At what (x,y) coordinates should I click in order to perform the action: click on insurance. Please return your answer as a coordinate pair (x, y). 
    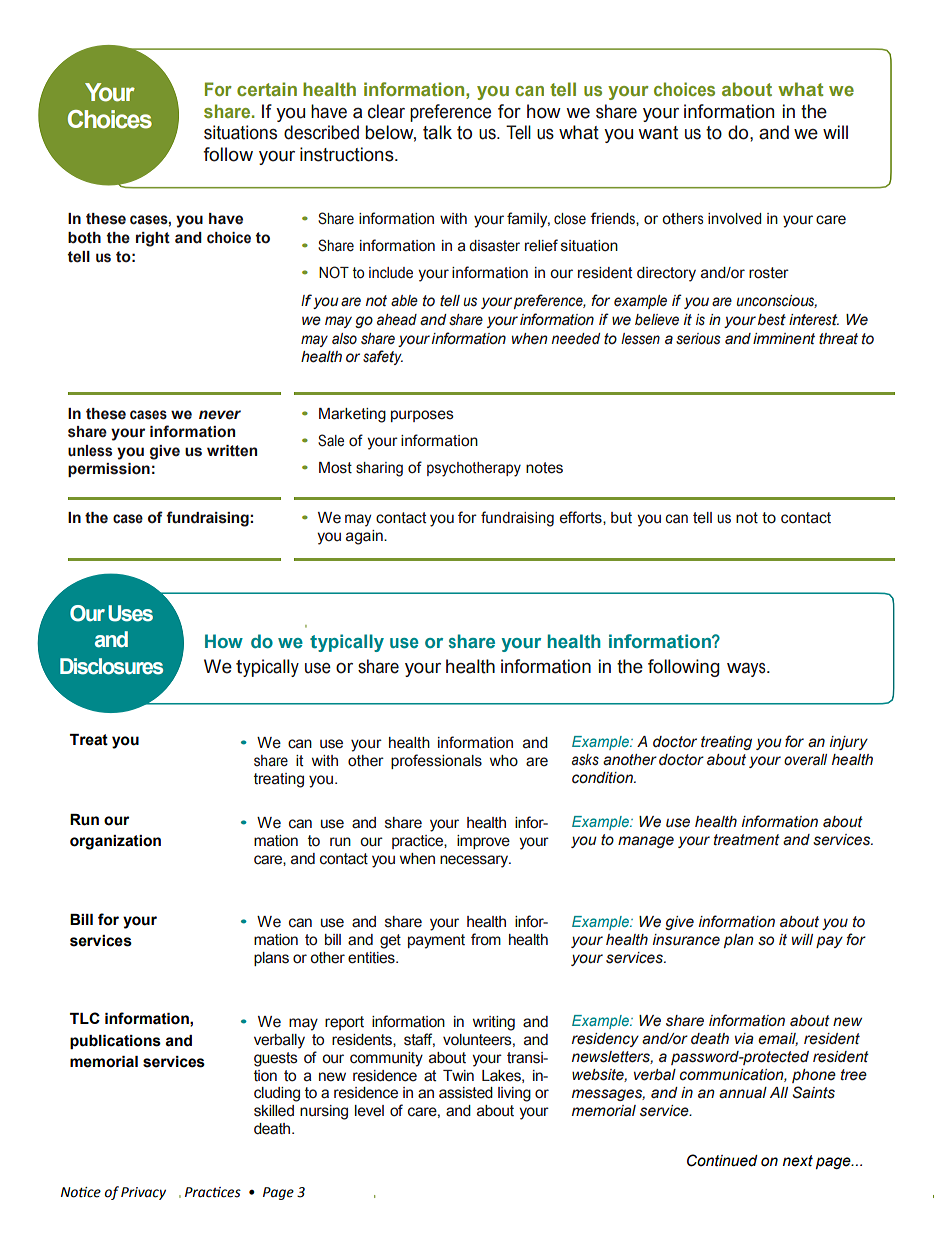
    Looking at the image, I should click on (686, 940).
